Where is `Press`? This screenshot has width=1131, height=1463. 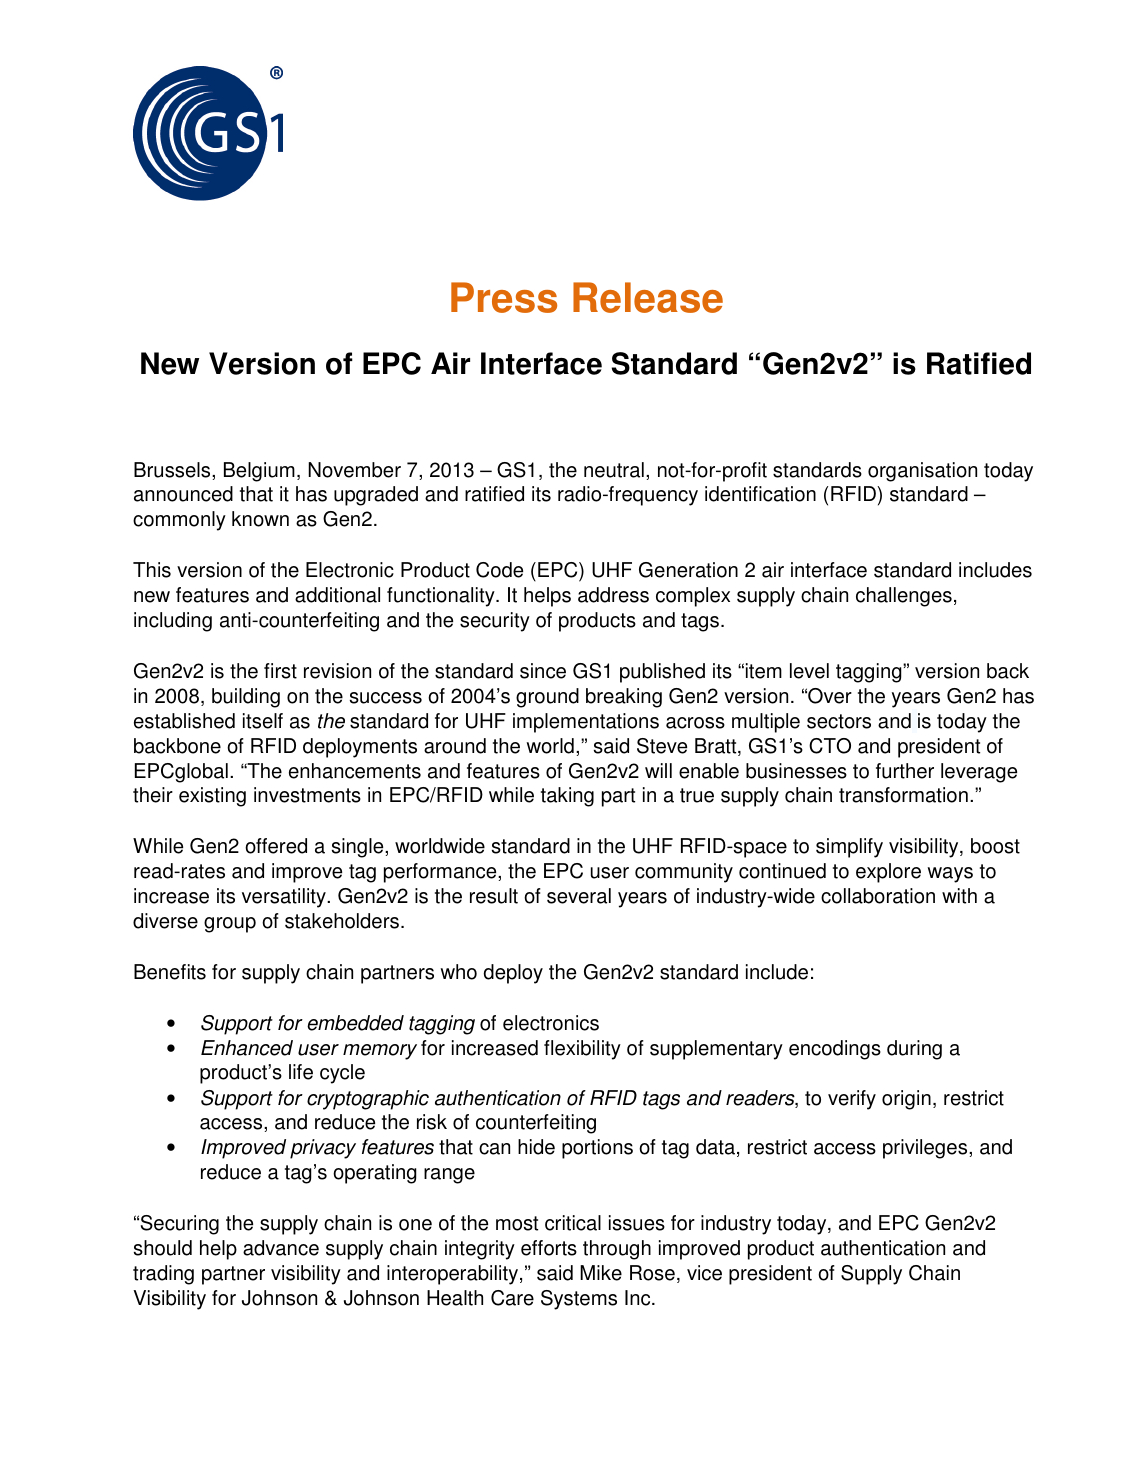 Press is located at coordinates (504, 297).
